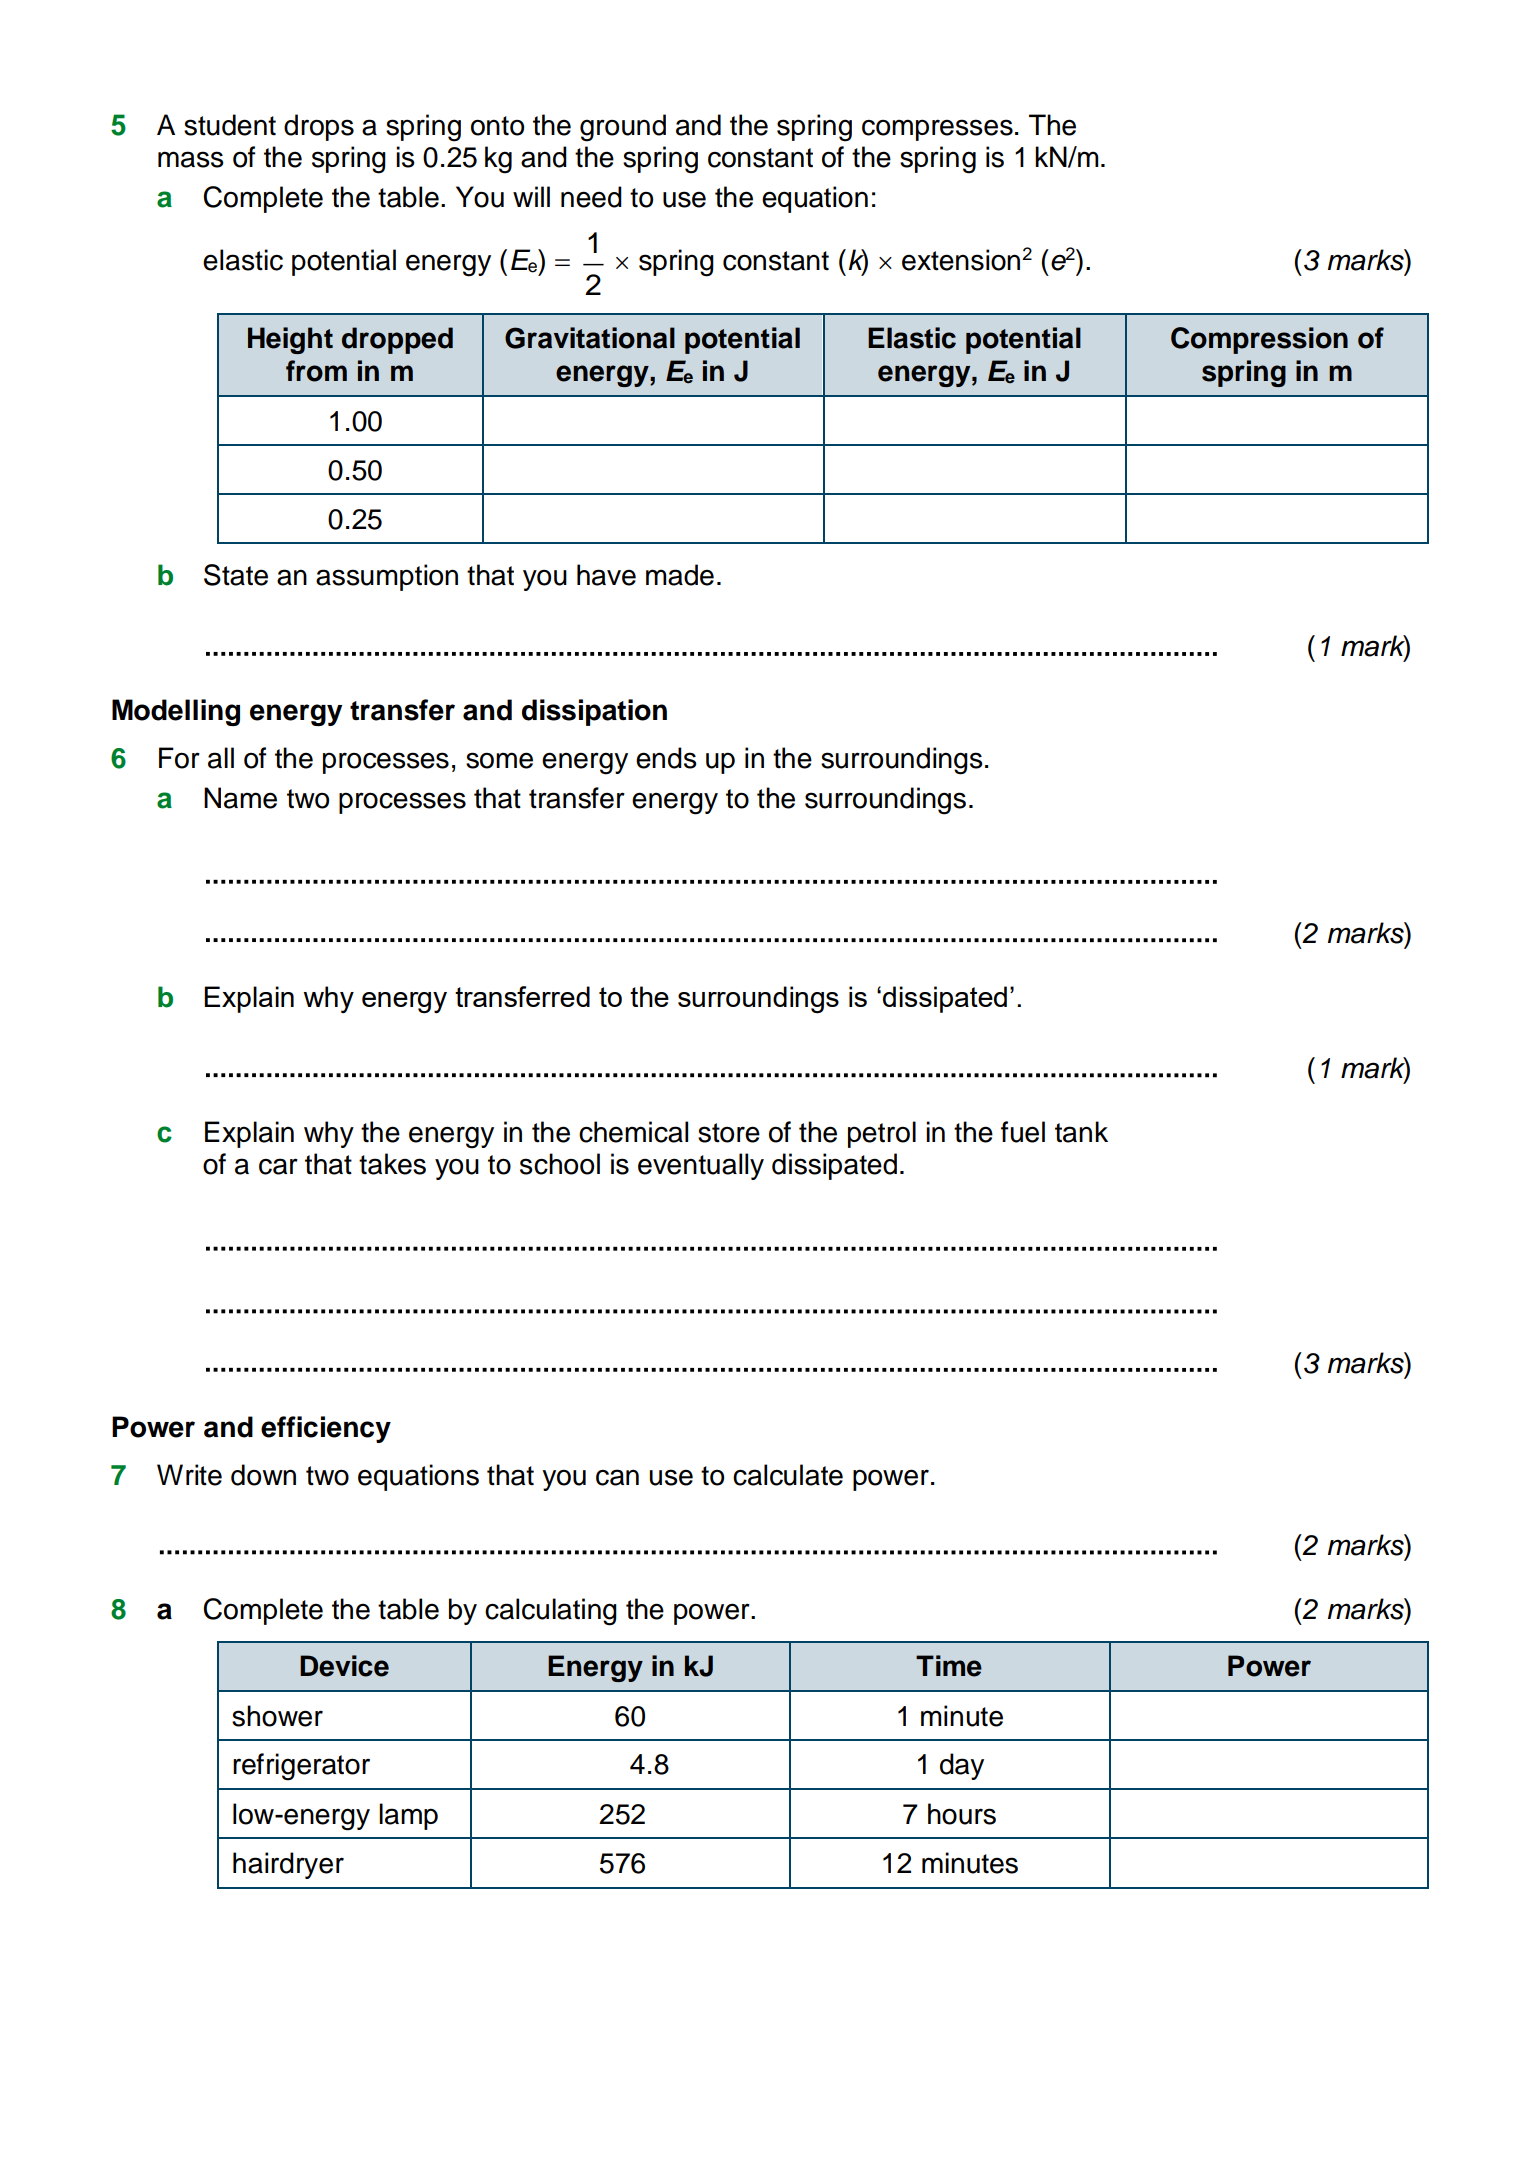  Describe the element at coordinates (301, 1767) in the screenshot. I see `refrigerator` at that location.
